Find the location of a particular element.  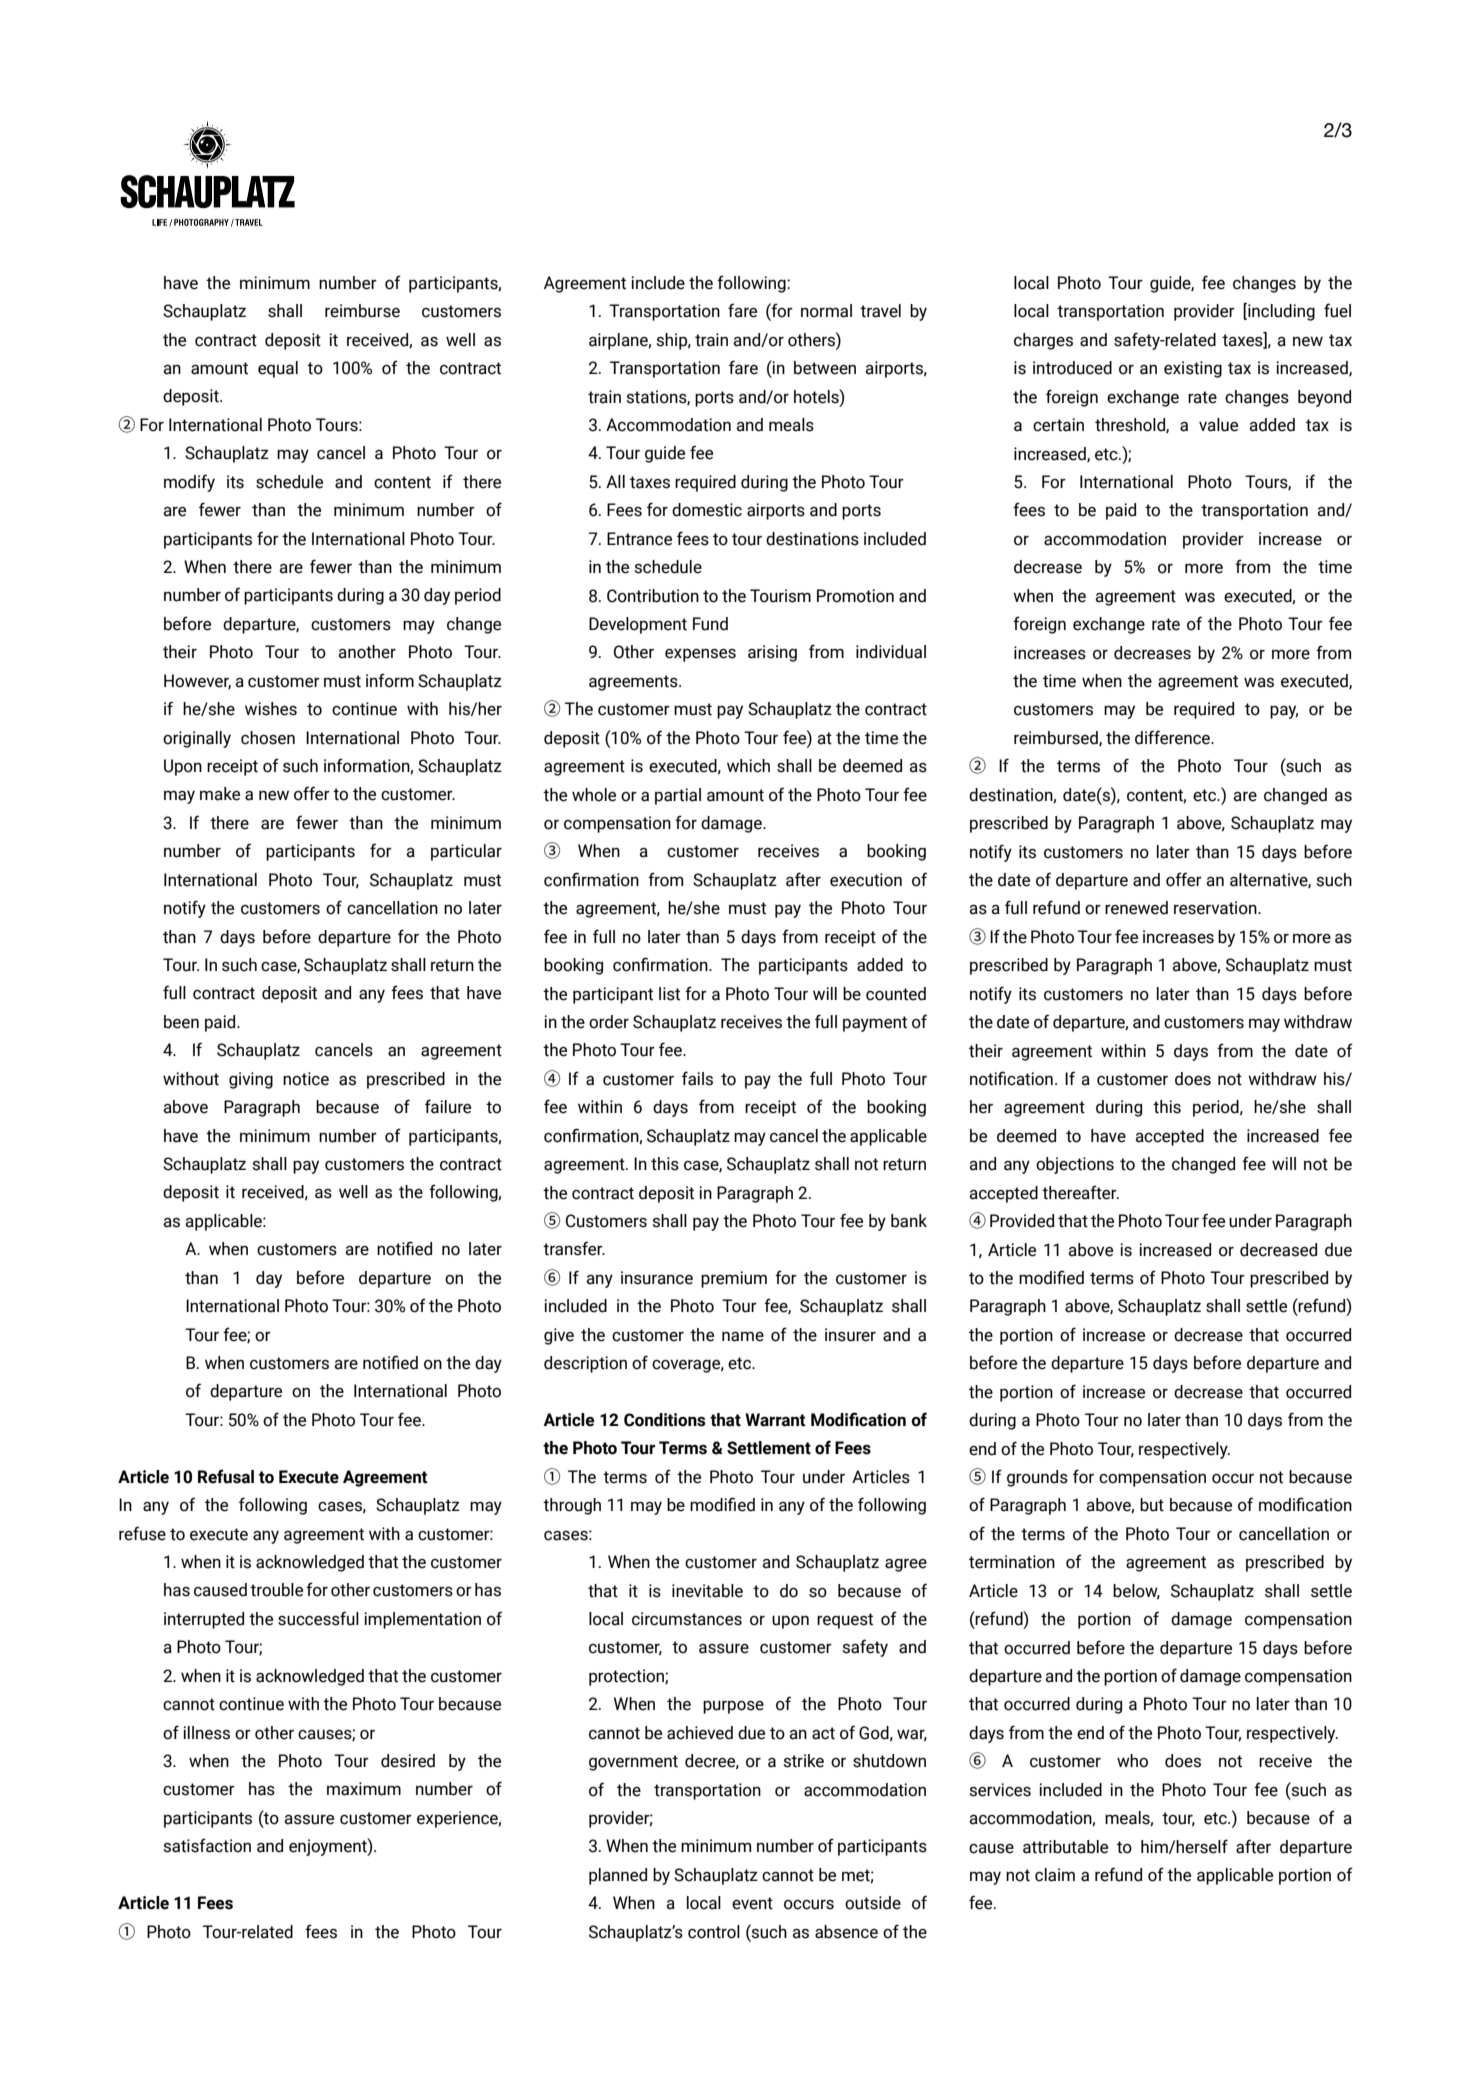

reservation is located at coordinates (1216, 908).
